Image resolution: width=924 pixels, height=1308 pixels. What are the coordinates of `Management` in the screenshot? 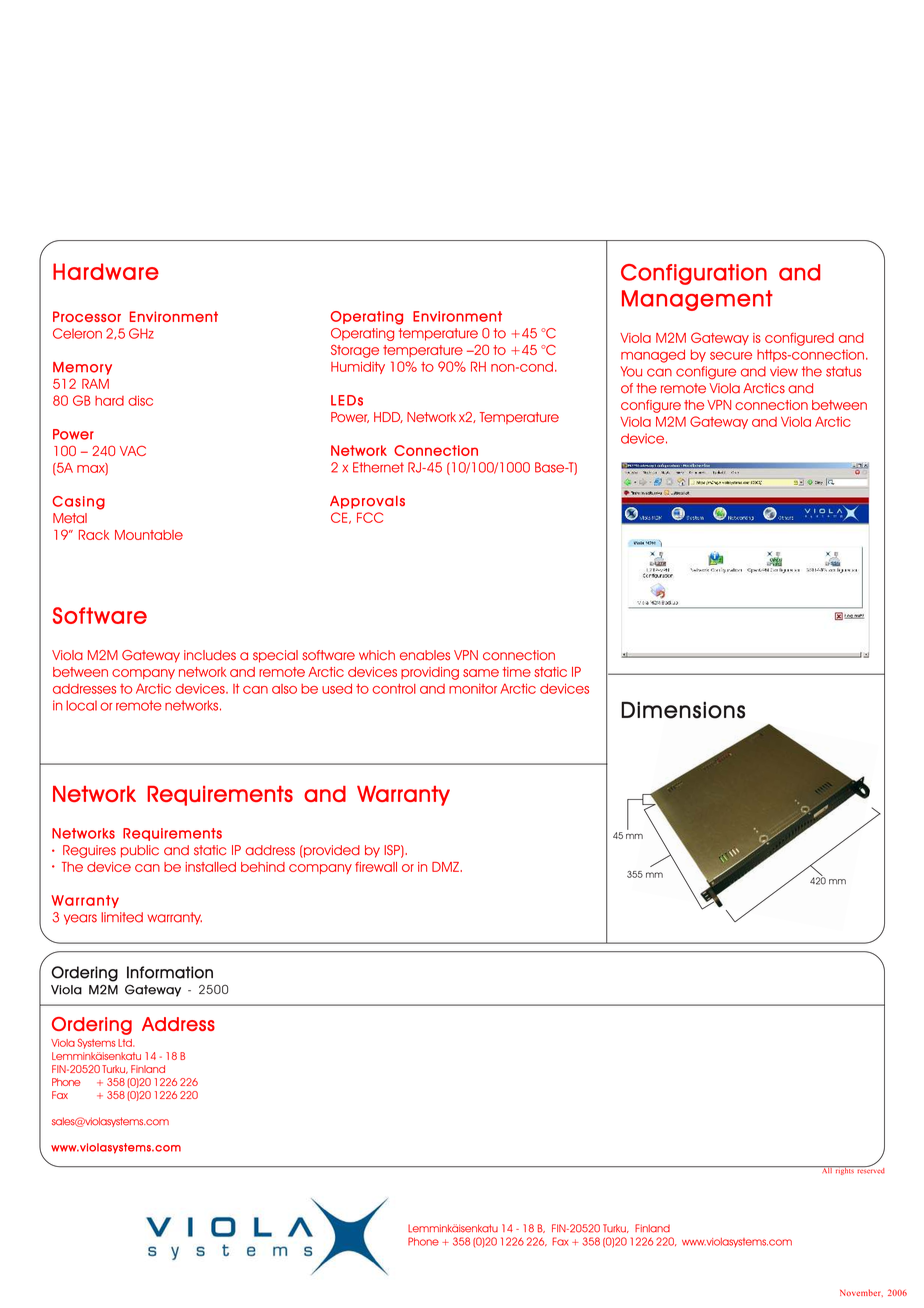 It's located at (697, 300).
